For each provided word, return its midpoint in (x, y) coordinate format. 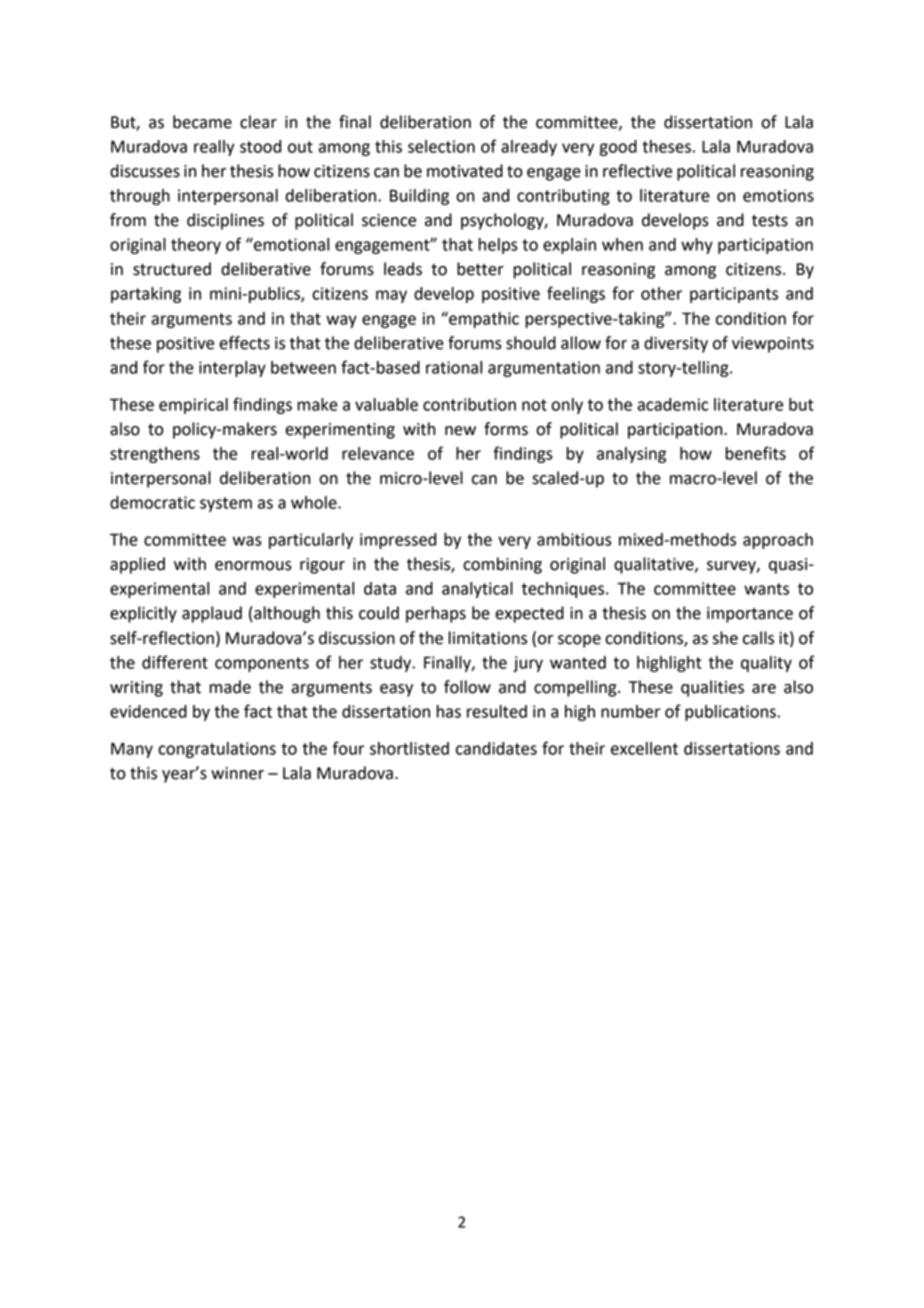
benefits (755, 453)
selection (441, 146)
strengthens (155, 455)
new (460, 431)
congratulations (217, 750)
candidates (496, 748)
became (202, 122)
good (618, 148)
